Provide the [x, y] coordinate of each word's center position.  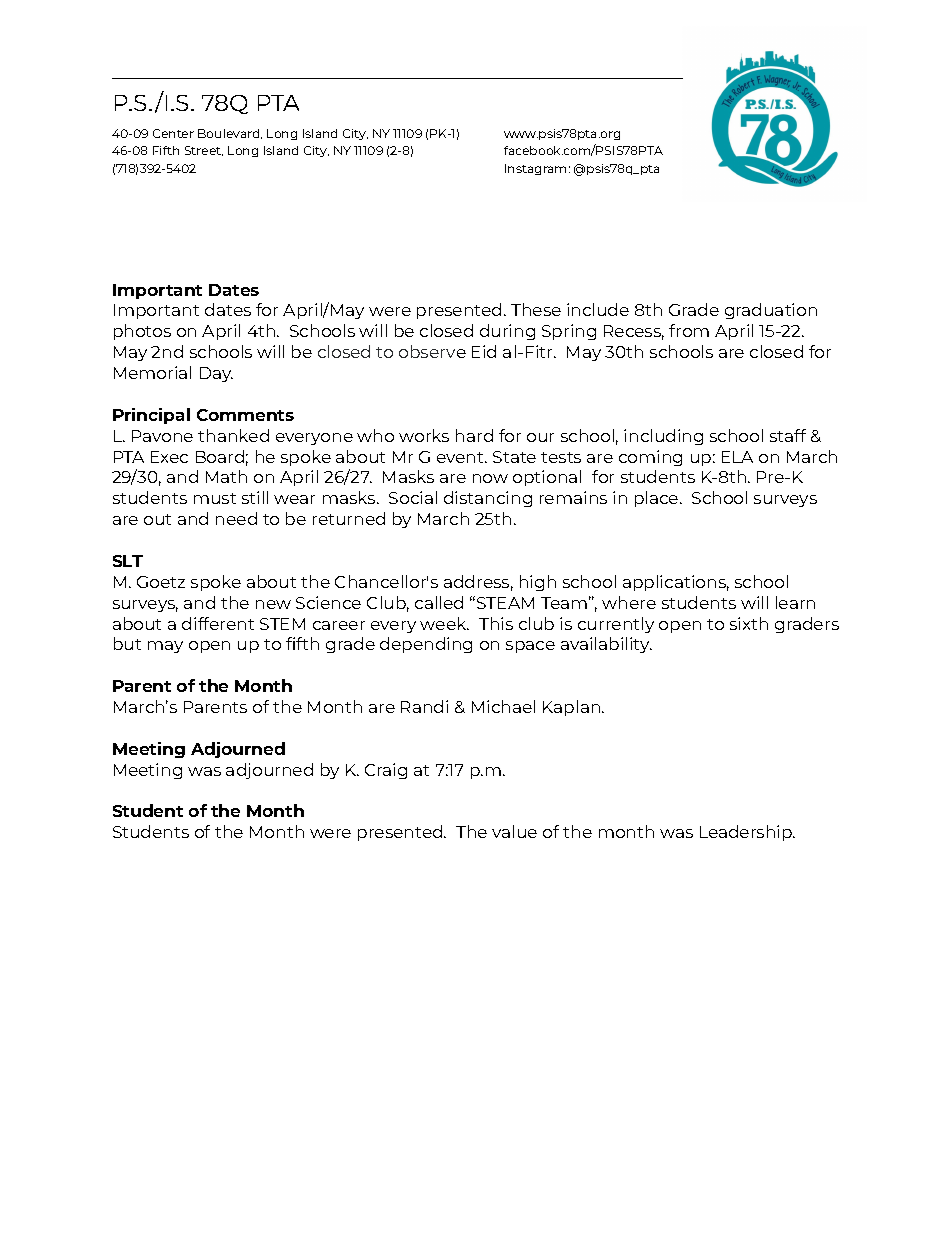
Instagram [535, 169]
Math [226, 476]
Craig [386, 771]
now [490, 478]
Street [204, 151]
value [514, 831]
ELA [737, 457]
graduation [771, 311]
